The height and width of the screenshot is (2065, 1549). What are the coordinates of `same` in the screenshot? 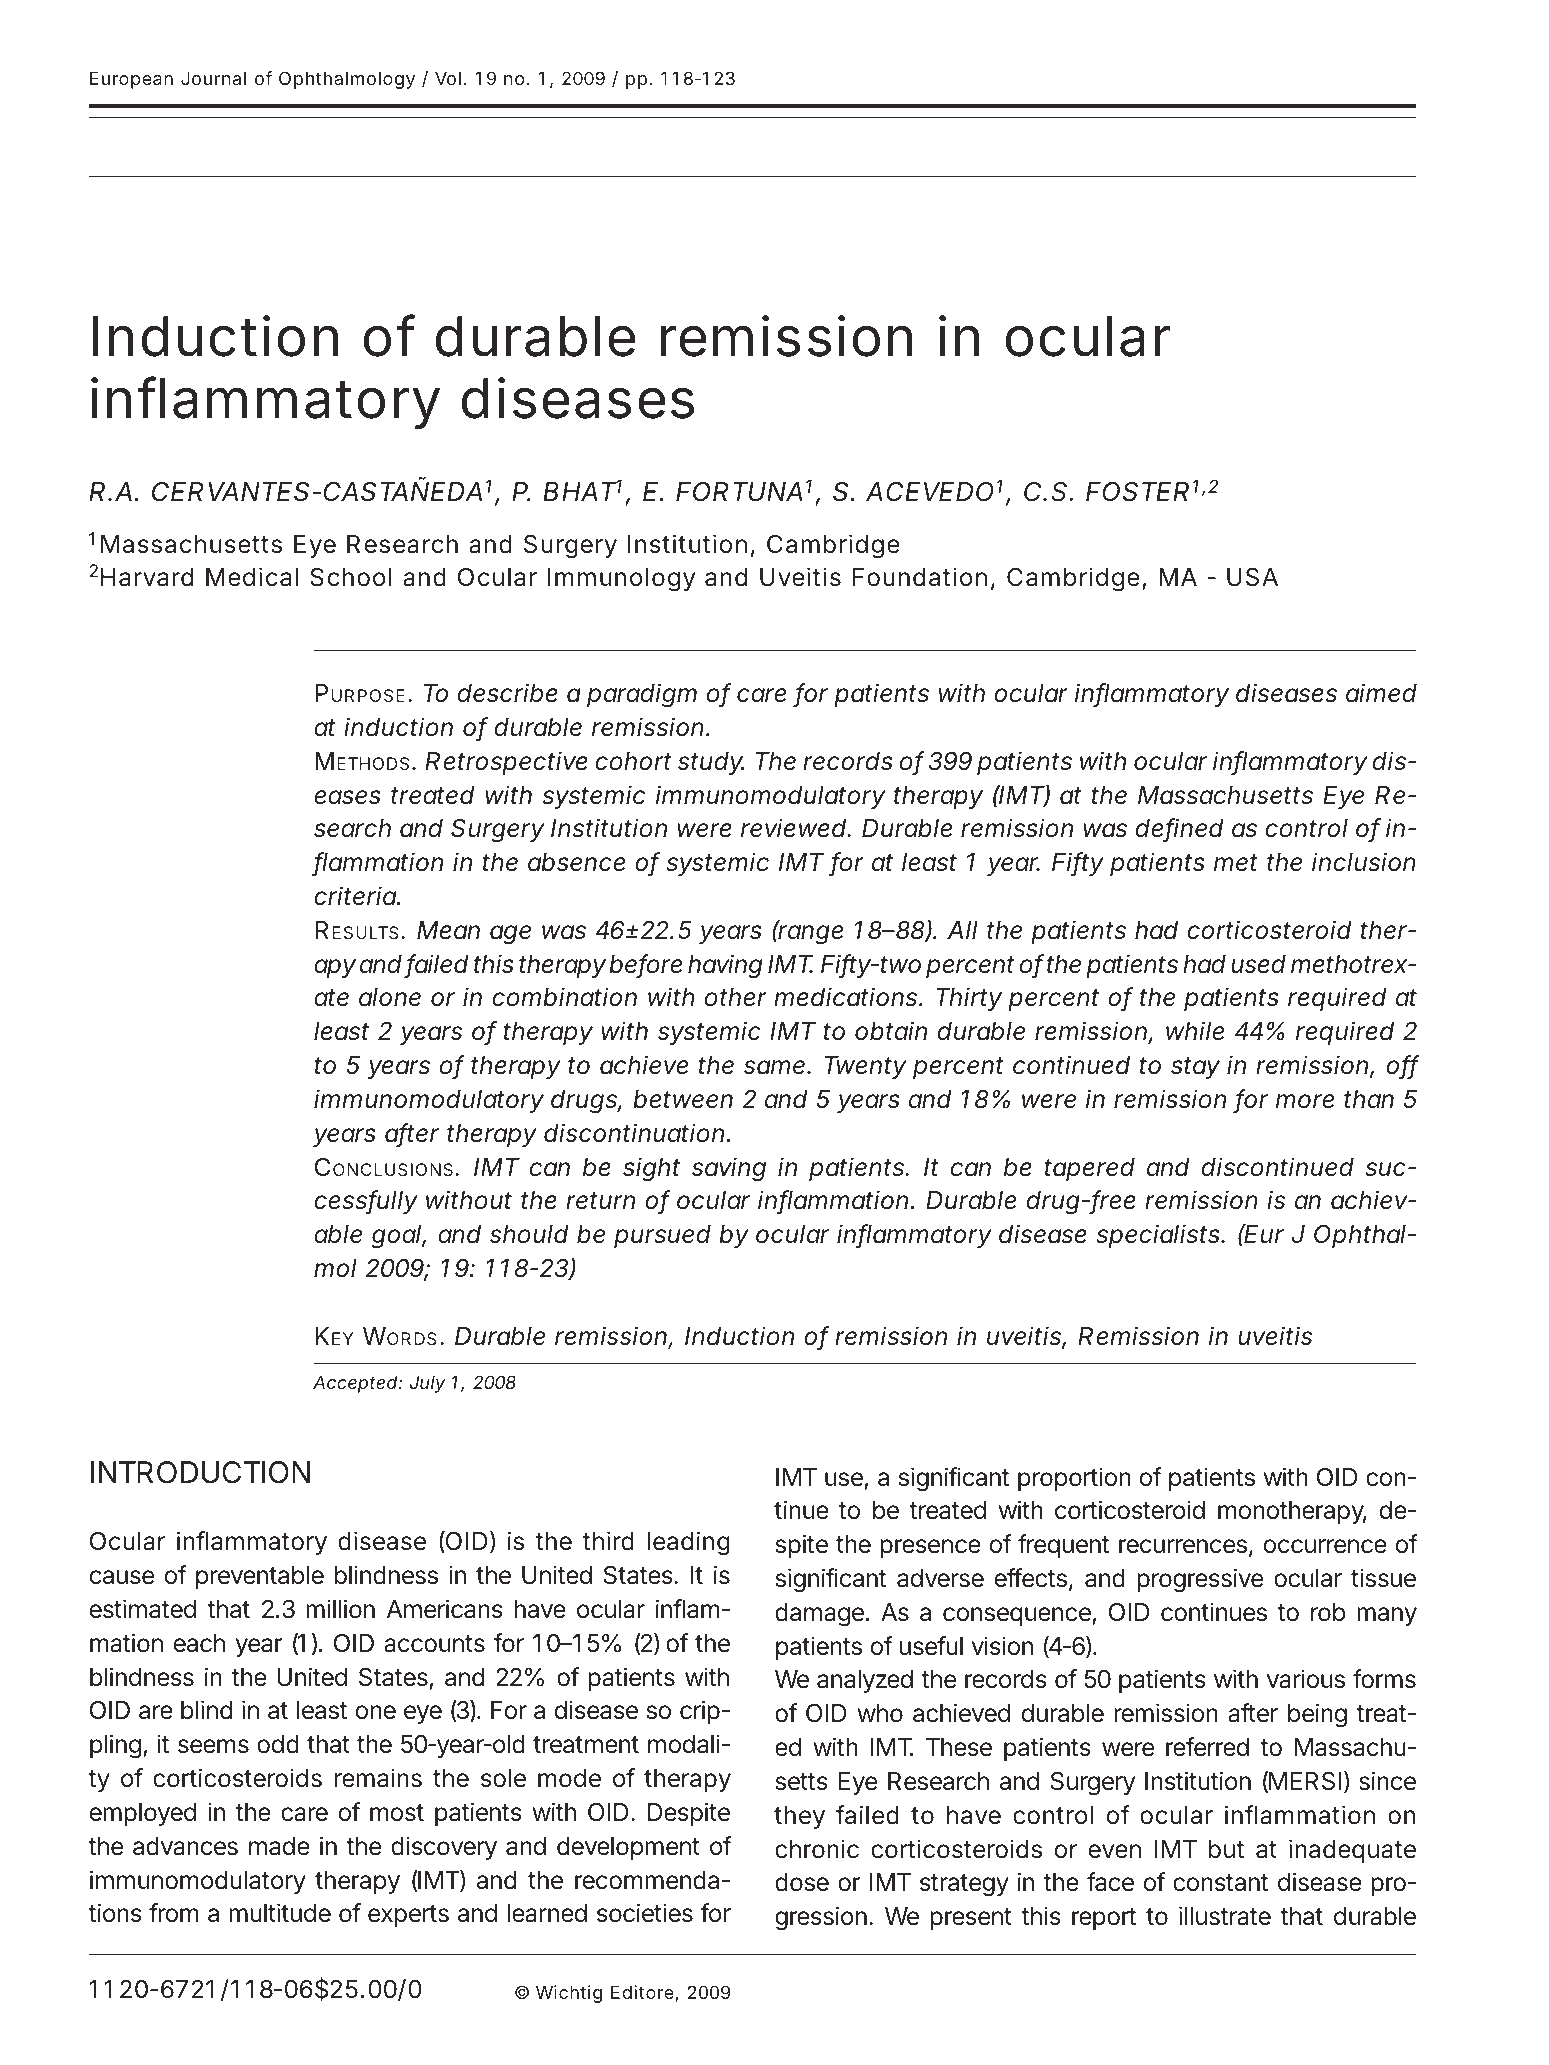 It's located at (776, 1067).
